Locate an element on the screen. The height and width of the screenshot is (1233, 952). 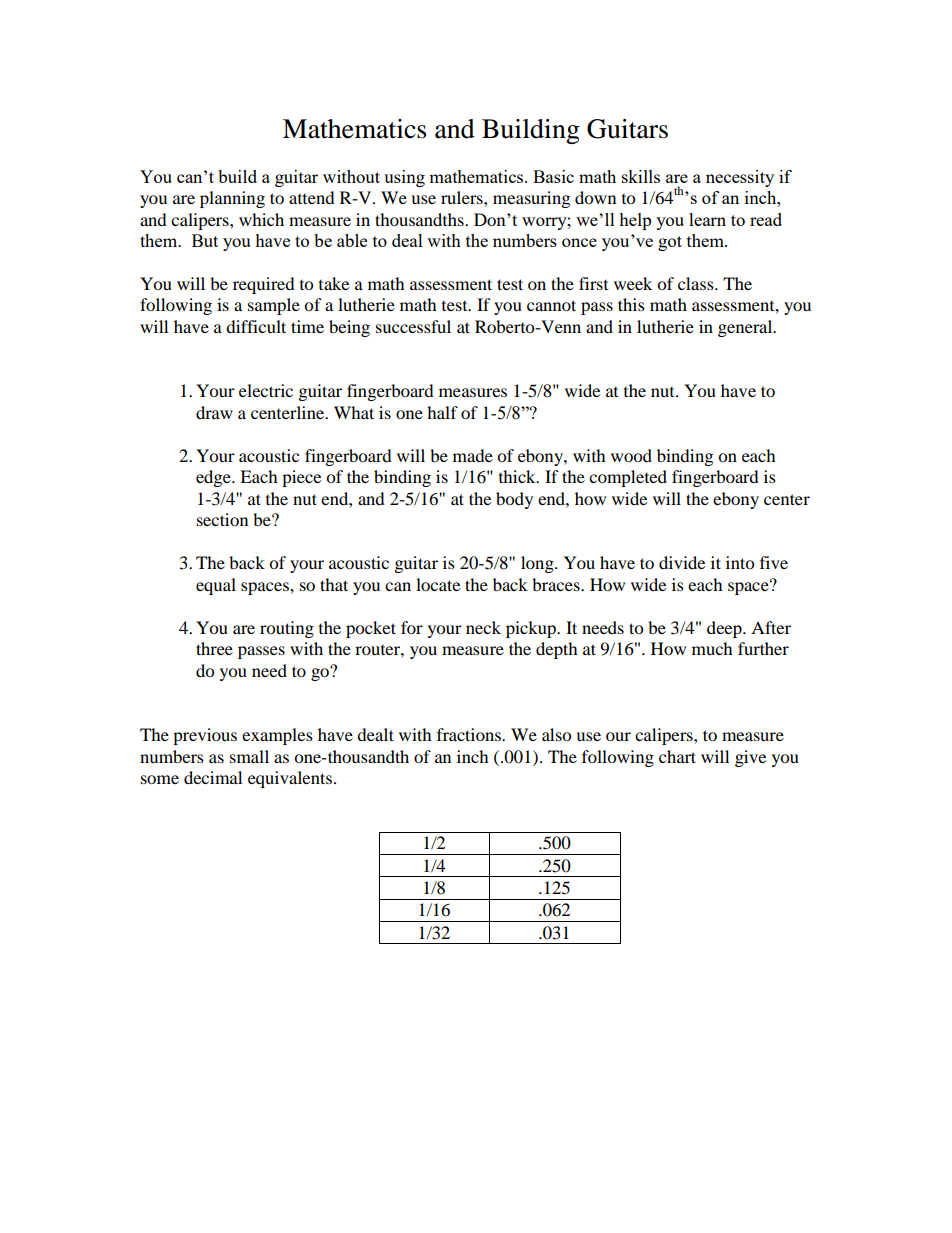
planning is located at coordinates (232, 199).
